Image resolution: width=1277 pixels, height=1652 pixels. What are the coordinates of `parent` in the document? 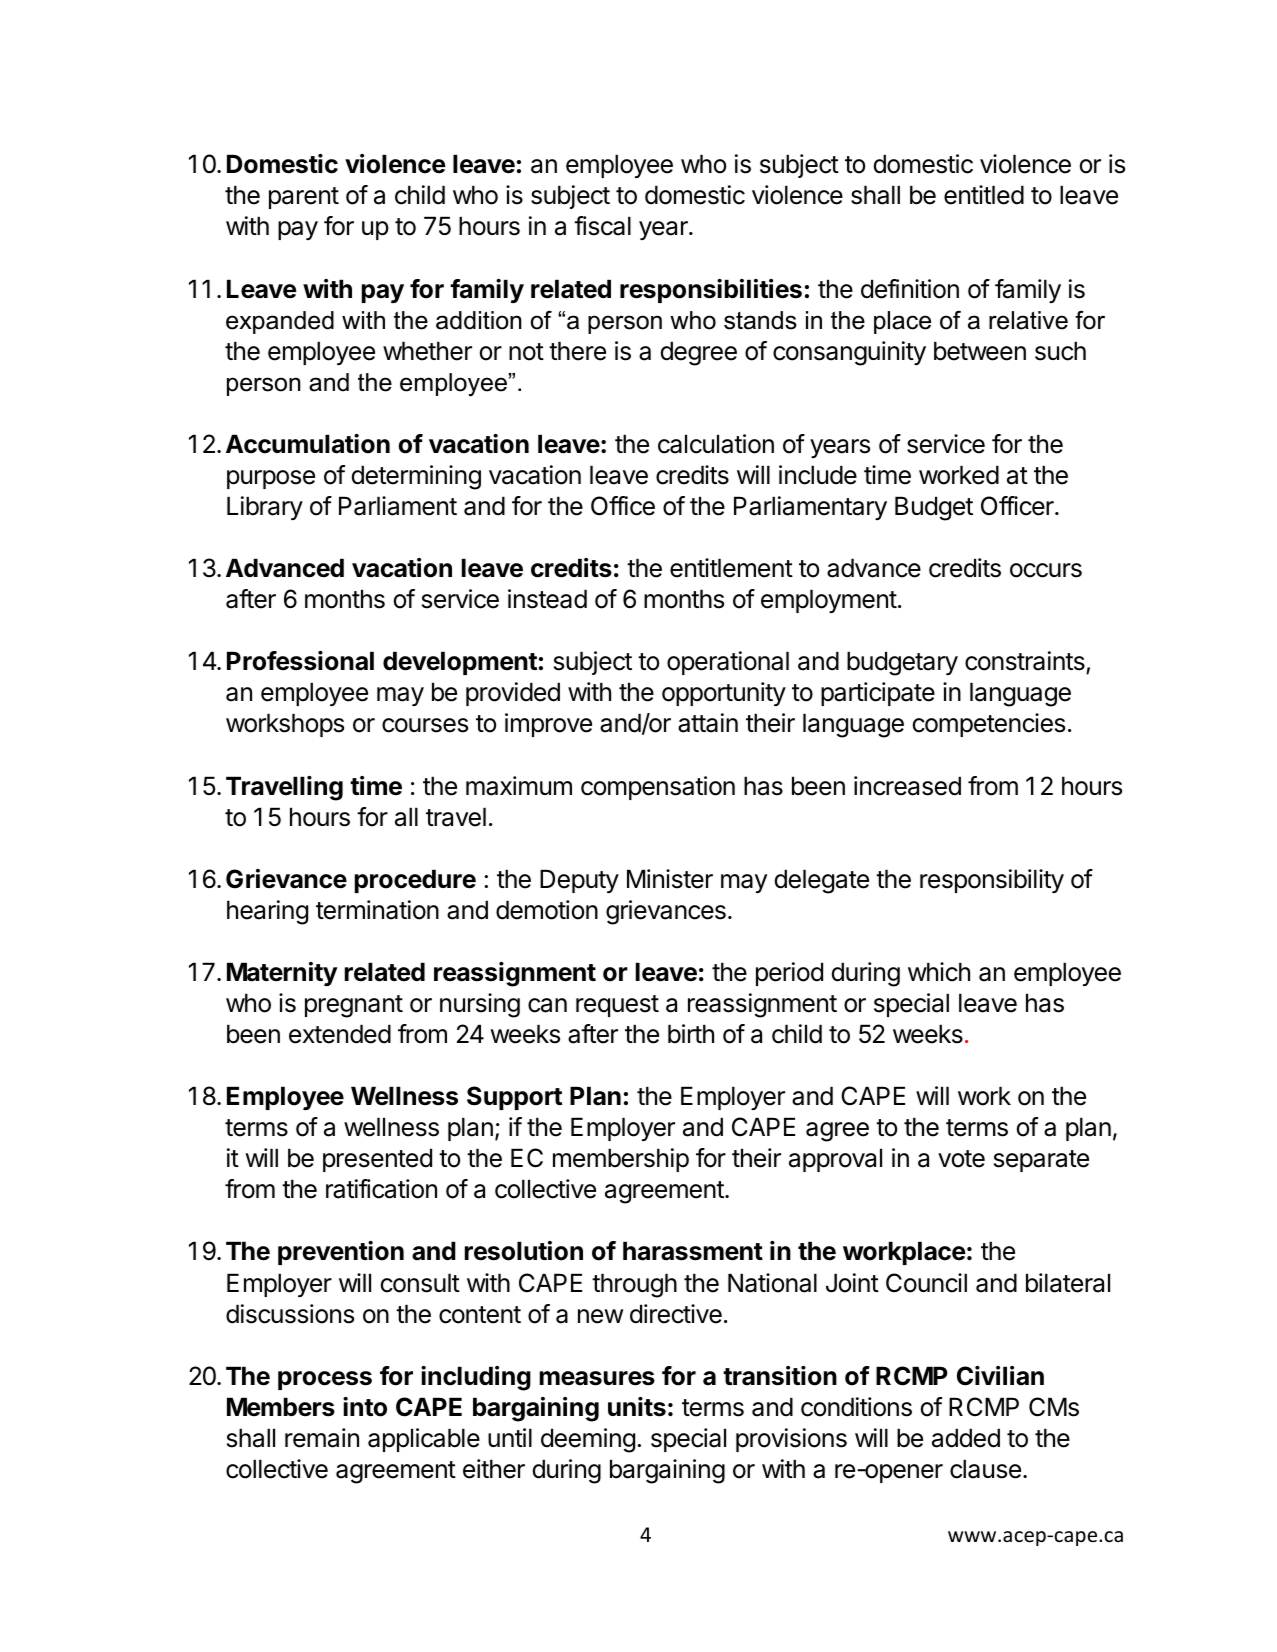 It's located at (304, 198).
